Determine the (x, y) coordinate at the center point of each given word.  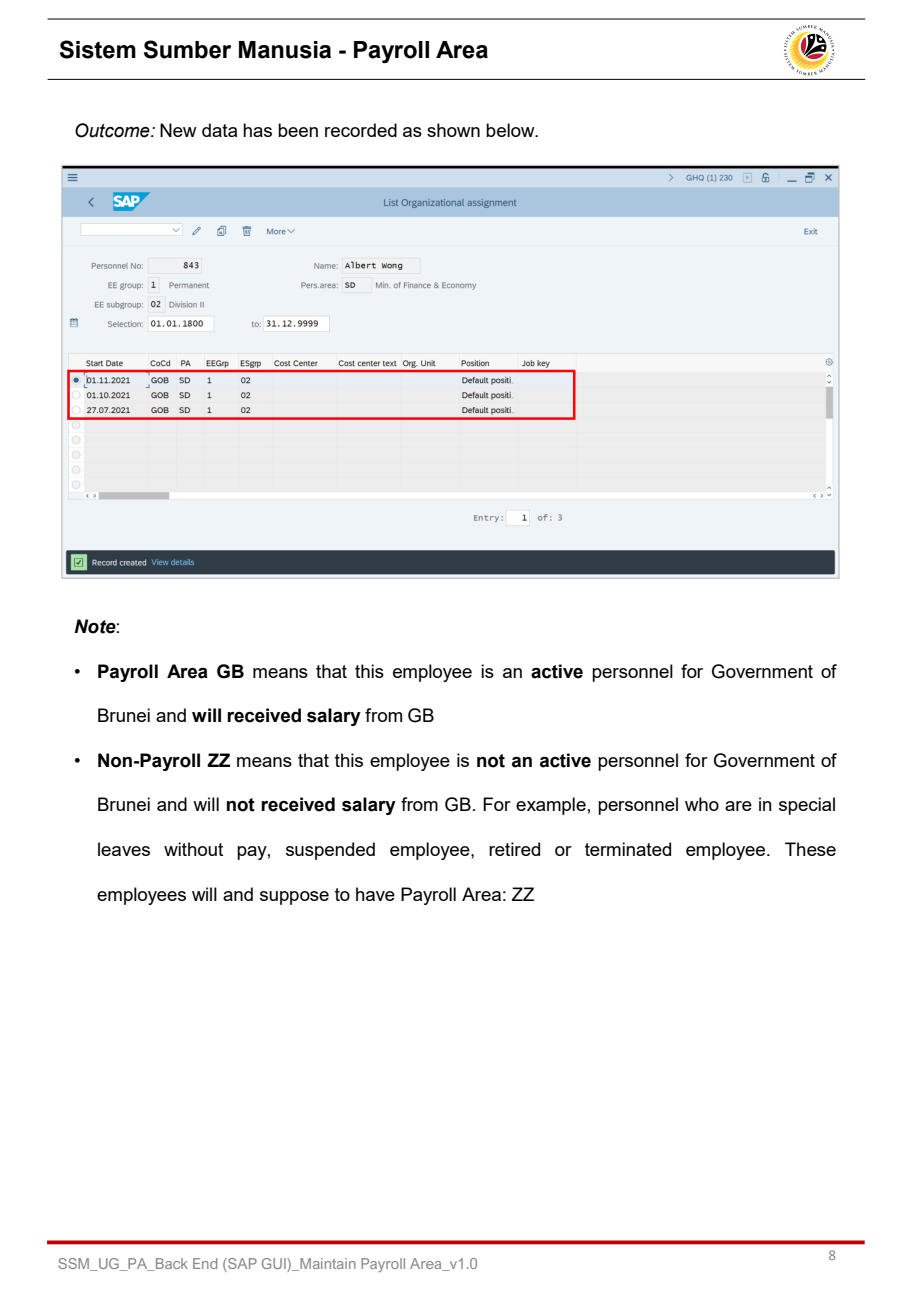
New (178, 130)
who (702, 804)
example (551, 806)
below (511, 130)
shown (453, 130)
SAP (241, 1263)
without (193, 849)
